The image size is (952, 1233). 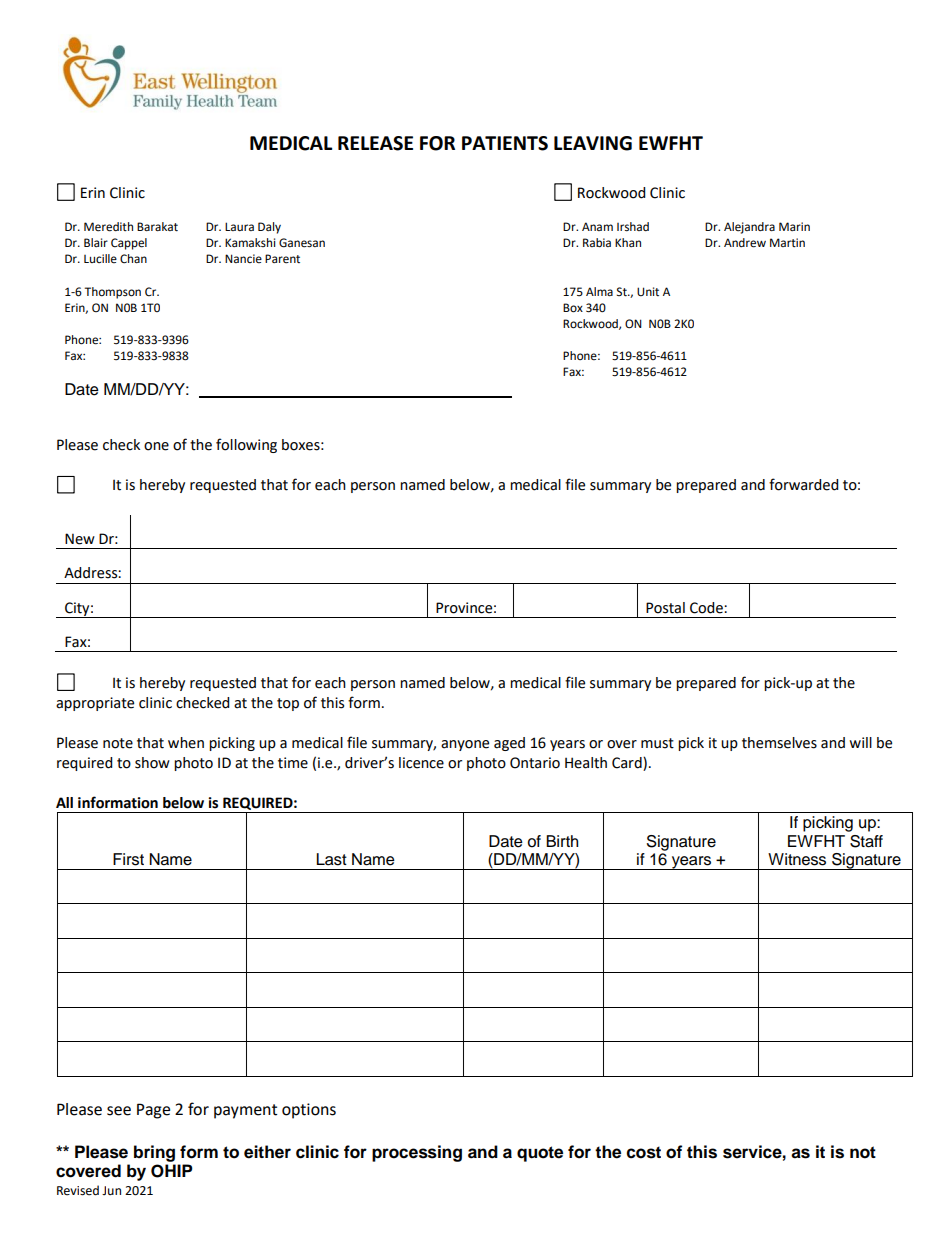 I want to click on bring, so click(x=154, y=1153).
